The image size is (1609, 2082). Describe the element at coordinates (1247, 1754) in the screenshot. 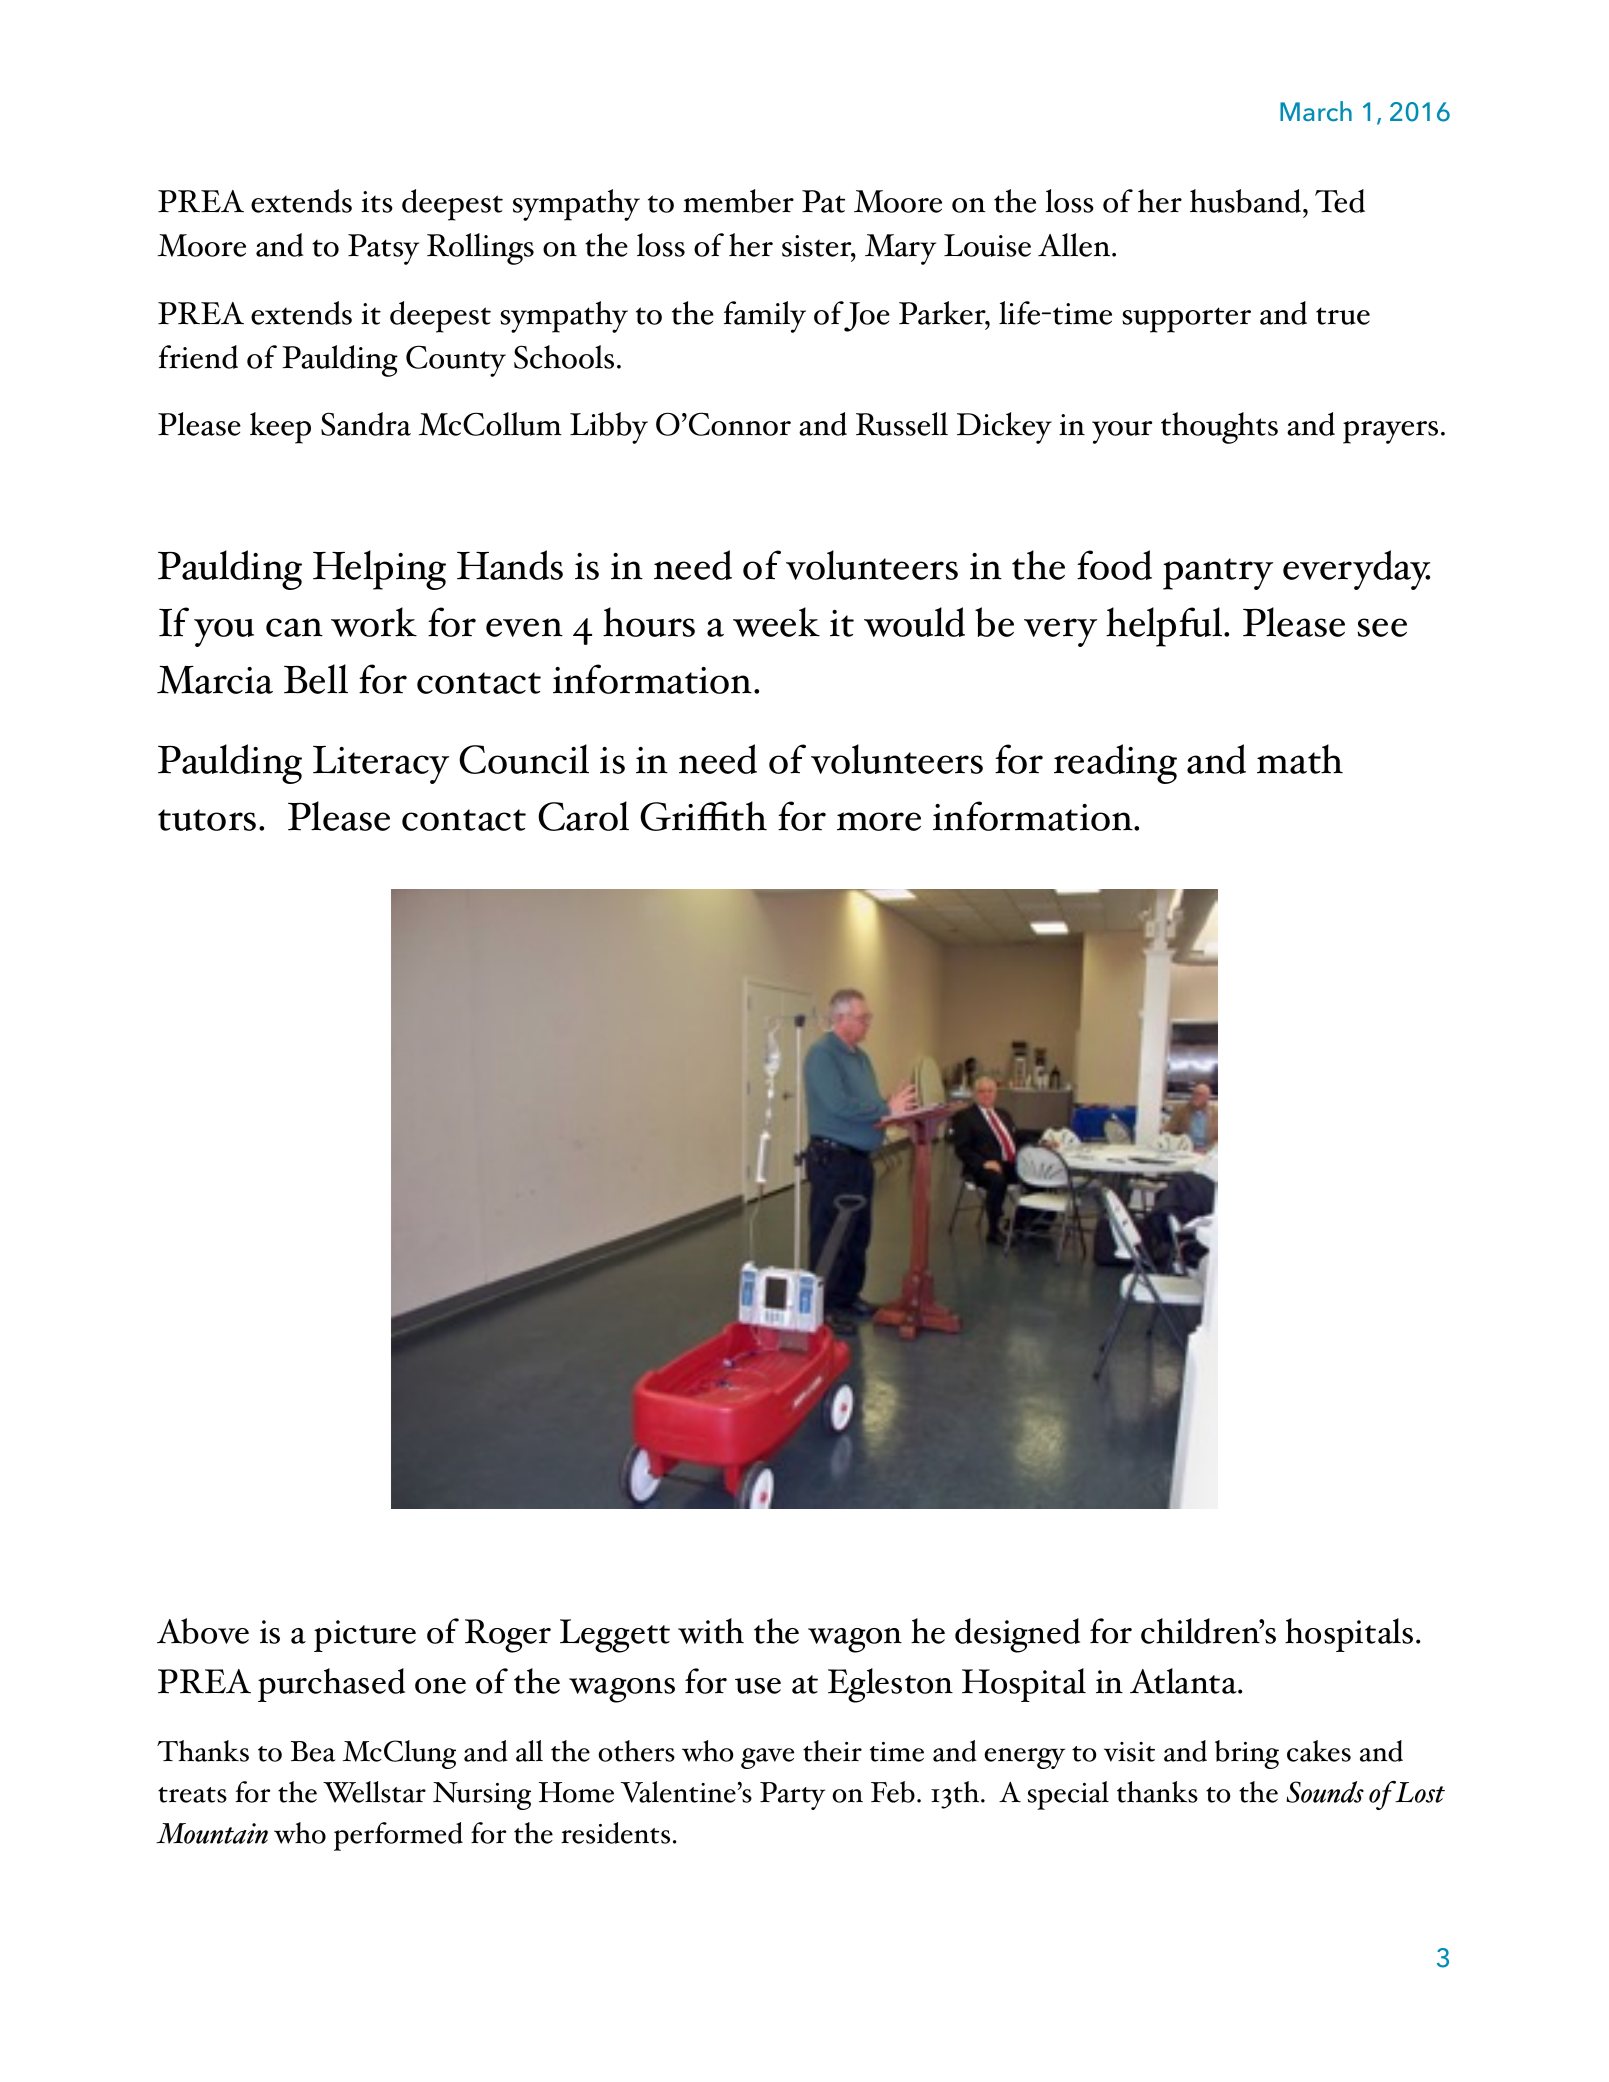

I see `bring` at that location.
